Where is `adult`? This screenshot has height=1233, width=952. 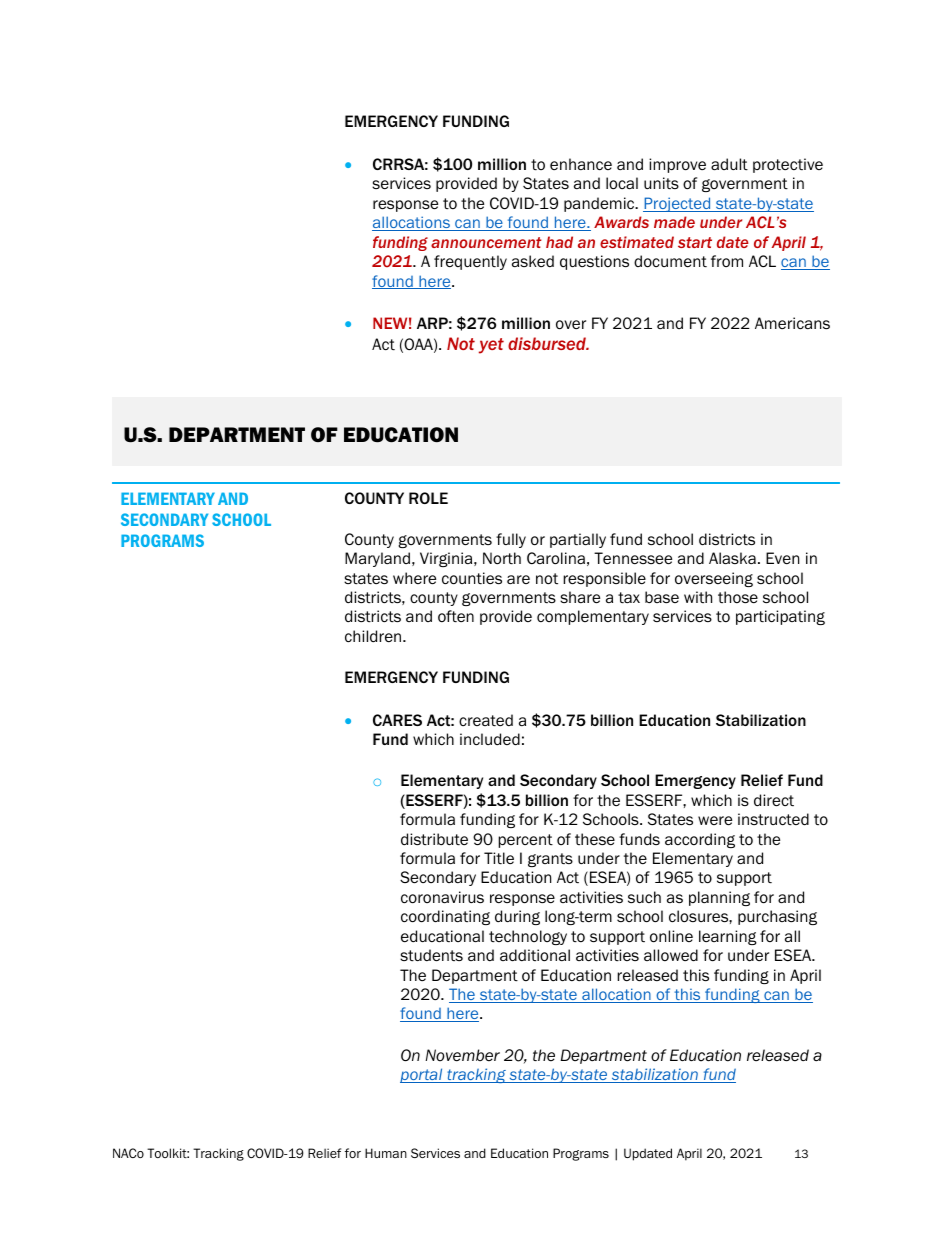
adult is located at coordinates (729, 164).
